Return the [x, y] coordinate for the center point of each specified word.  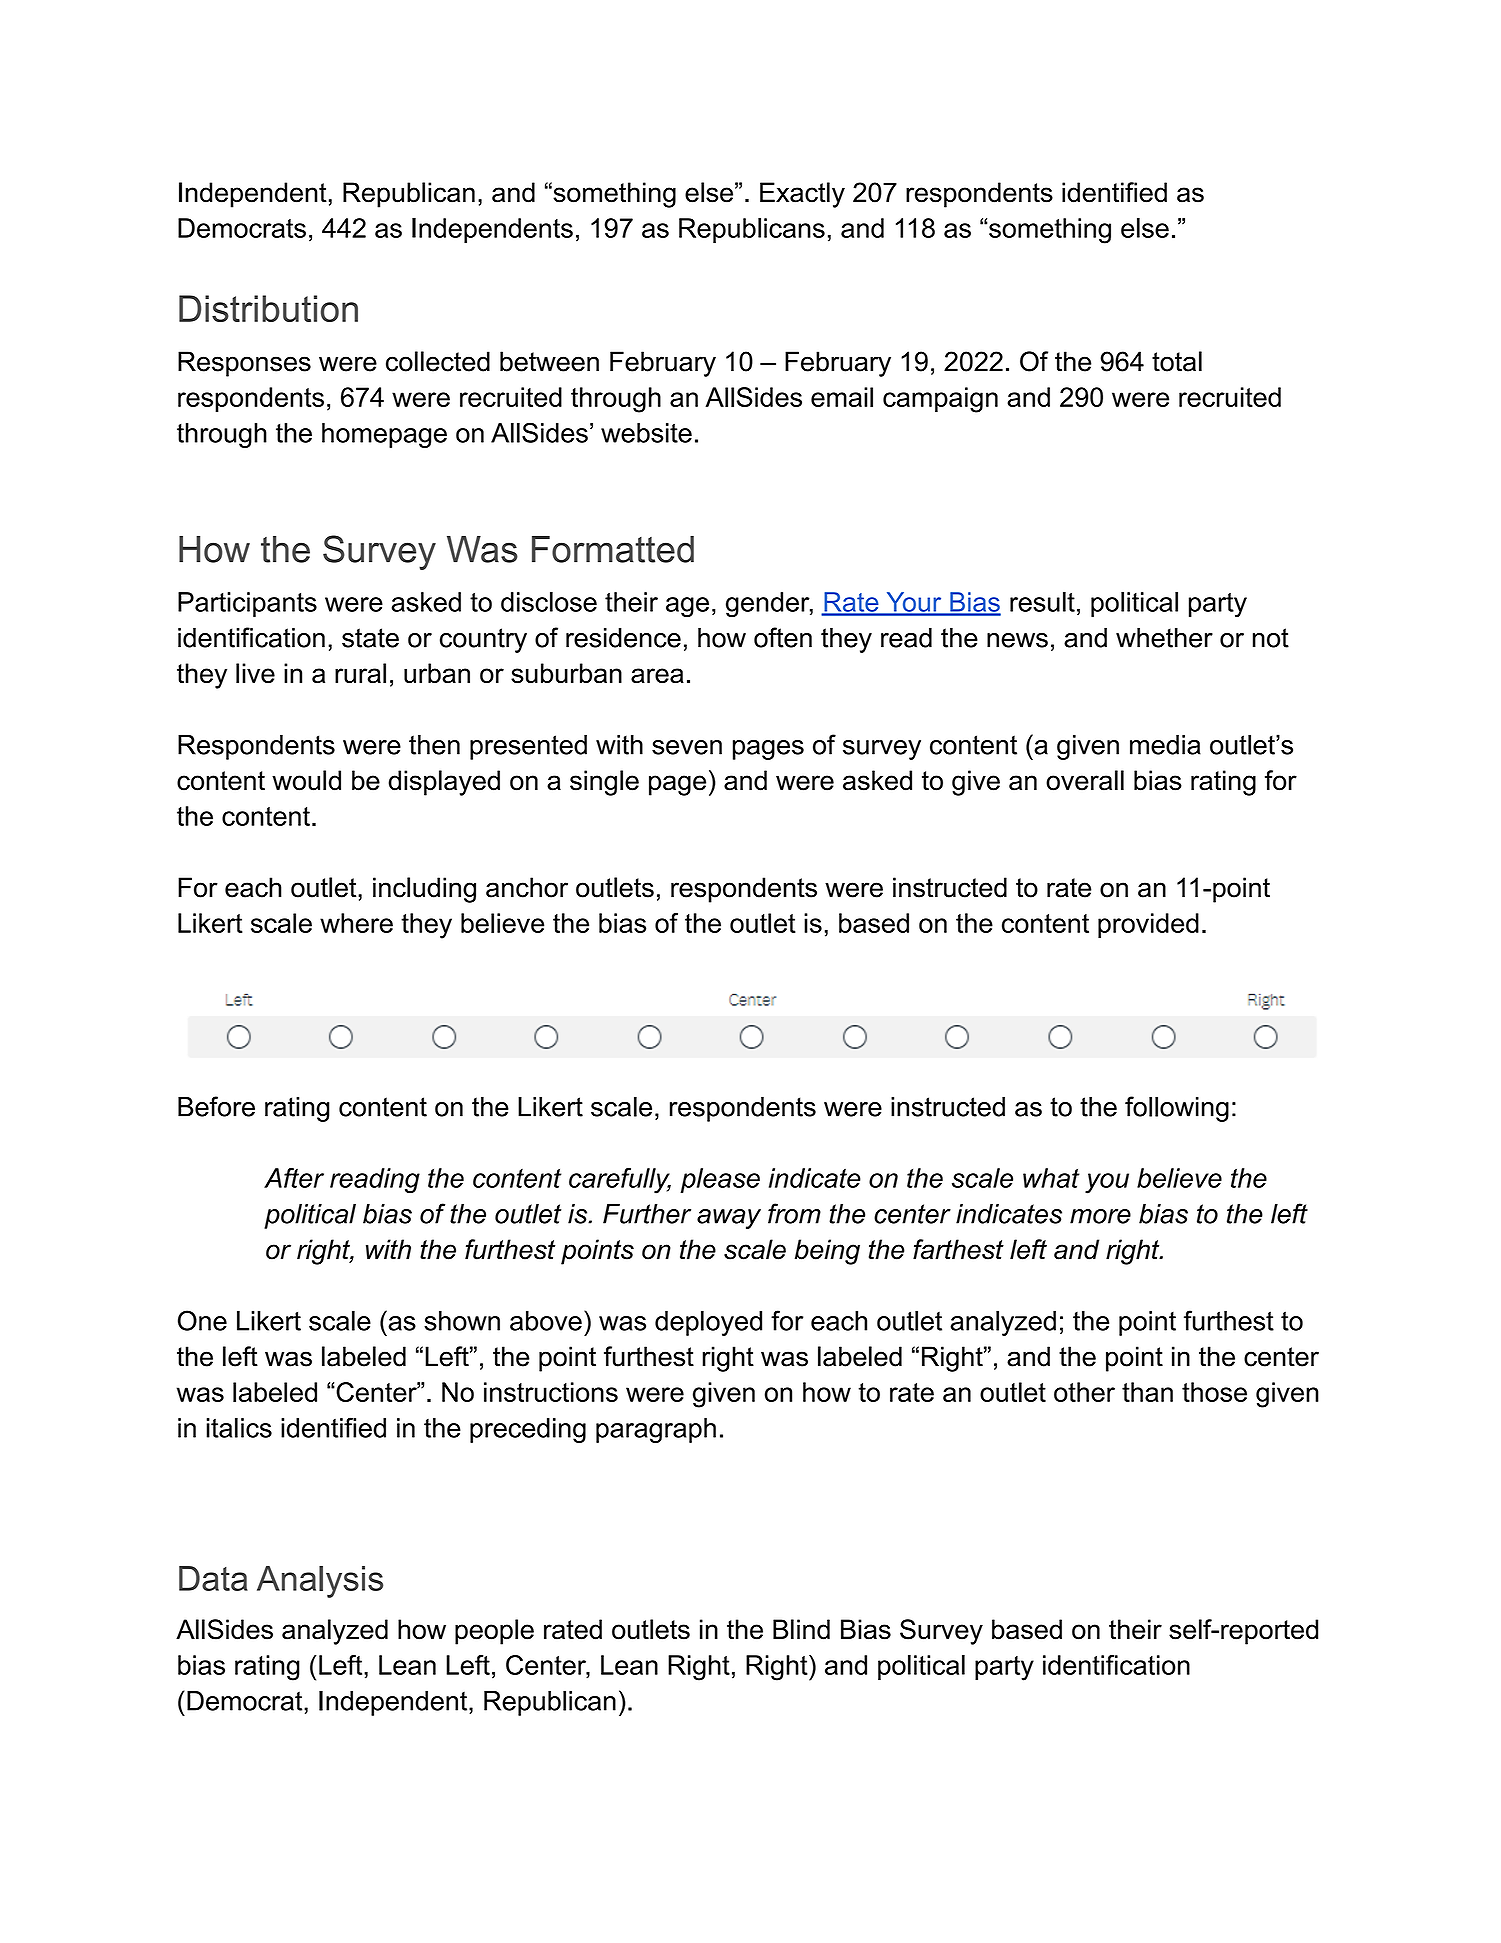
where [356, 923]
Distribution [268, 308]
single [604, 783]
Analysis [320, 1582]
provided [1148, 925]
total [1177, 361]
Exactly [802, 195]
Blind [801, 1629]
